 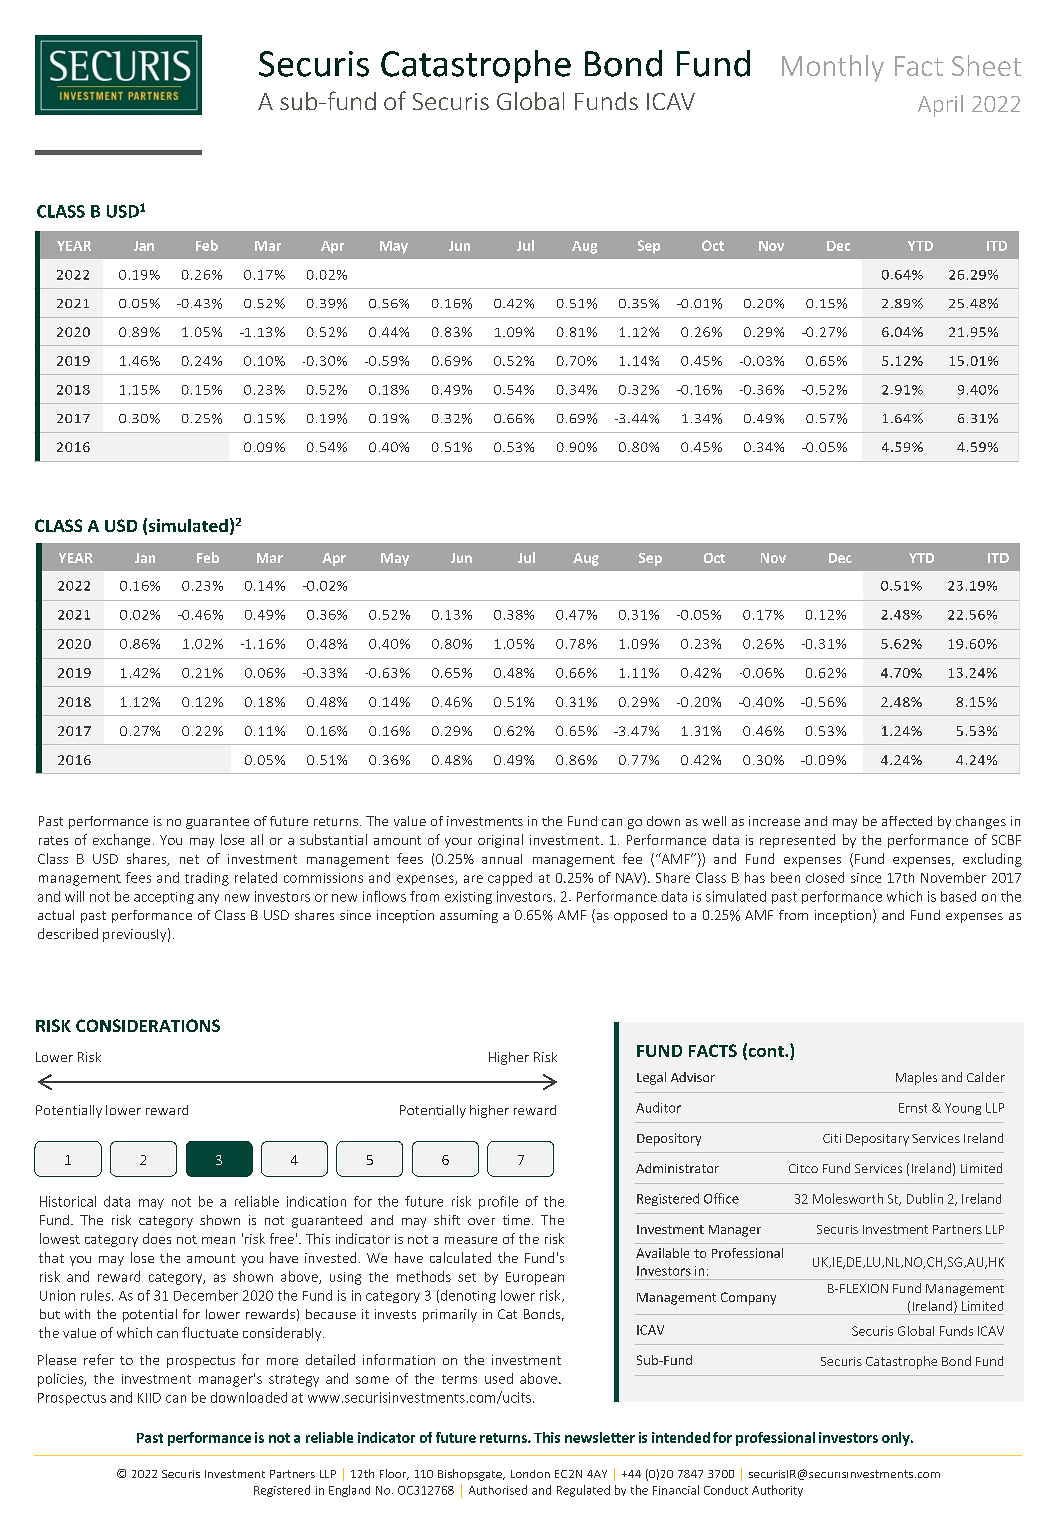 What do you see at coordinates (99, 1359) in the screenshot?
I see `refer` at bounding box center [99, 1359].
